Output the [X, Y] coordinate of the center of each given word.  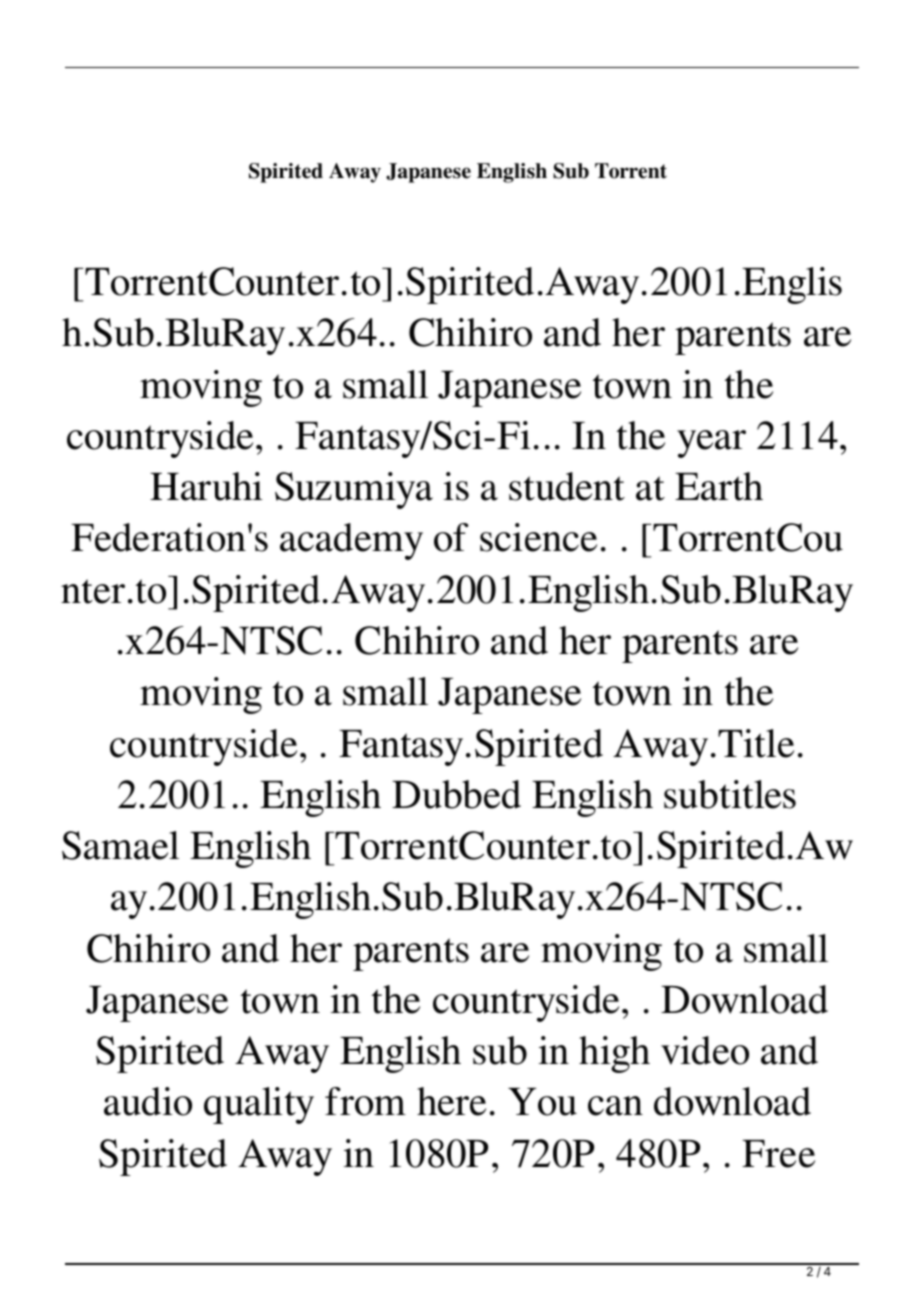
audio [148, 1101]
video [705, 1050]
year [711, 444]
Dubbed [456, 794]
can [615, 1106]
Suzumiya [354, 490]
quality [259, 1105]
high [614, 1054]
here [451, 1101]
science [538, 537]
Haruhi [206, 486]
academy [351, 541]
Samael [120, 845]
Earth [719, 486]
